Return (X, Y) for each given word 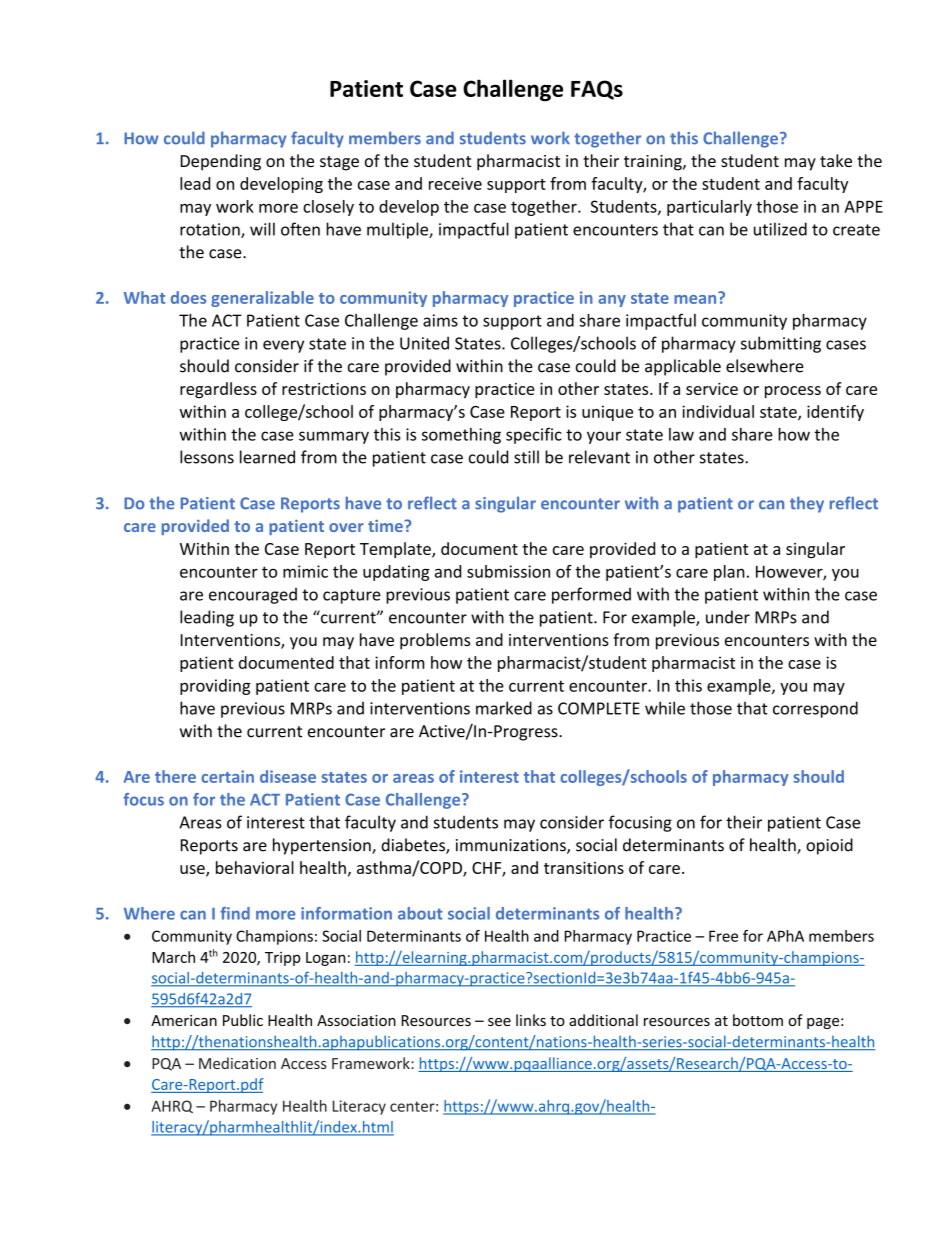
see (499, 1022)
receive (455, 183)
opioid (829, 846)
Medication (237, 1063)
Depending (221, 162)
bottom (758, 1020)
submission (508, 571)
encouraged (253, 595)
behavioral (255, 867)
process (793, 392)
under (728, 617)
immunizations (512, 846)
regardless (218, 390)
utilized (780, 229)
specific (534, 435)
